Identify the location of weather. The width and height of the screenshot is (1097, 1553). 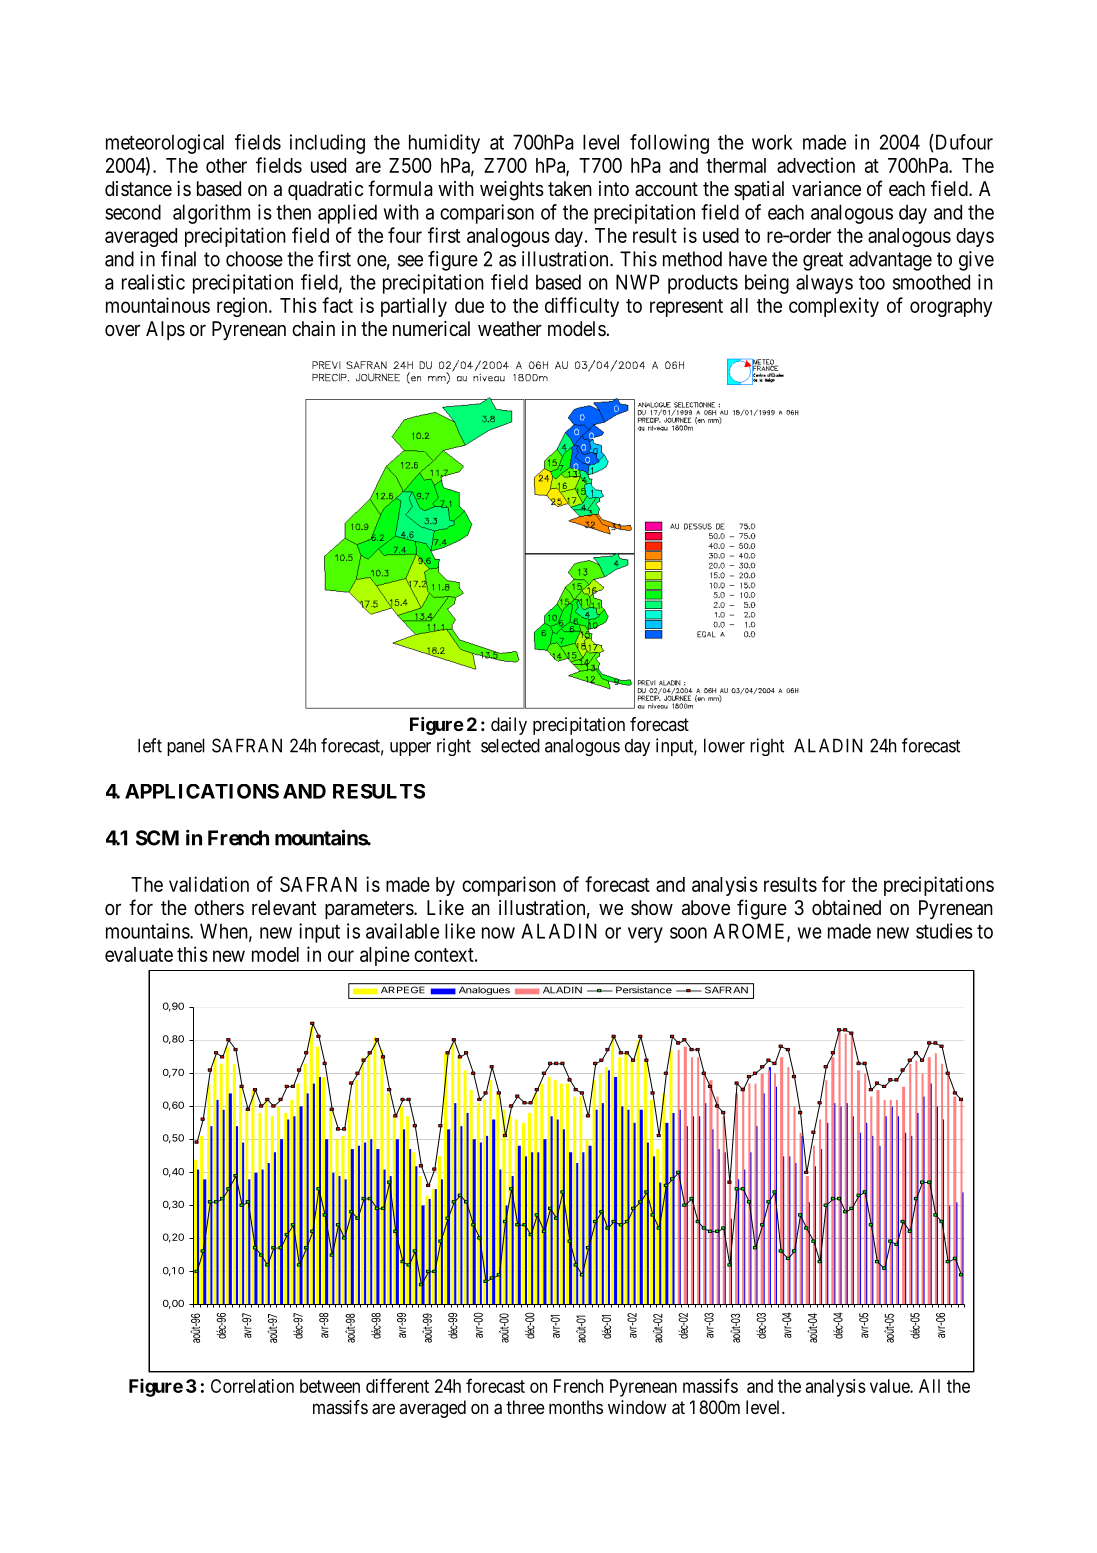
(510, 329).
